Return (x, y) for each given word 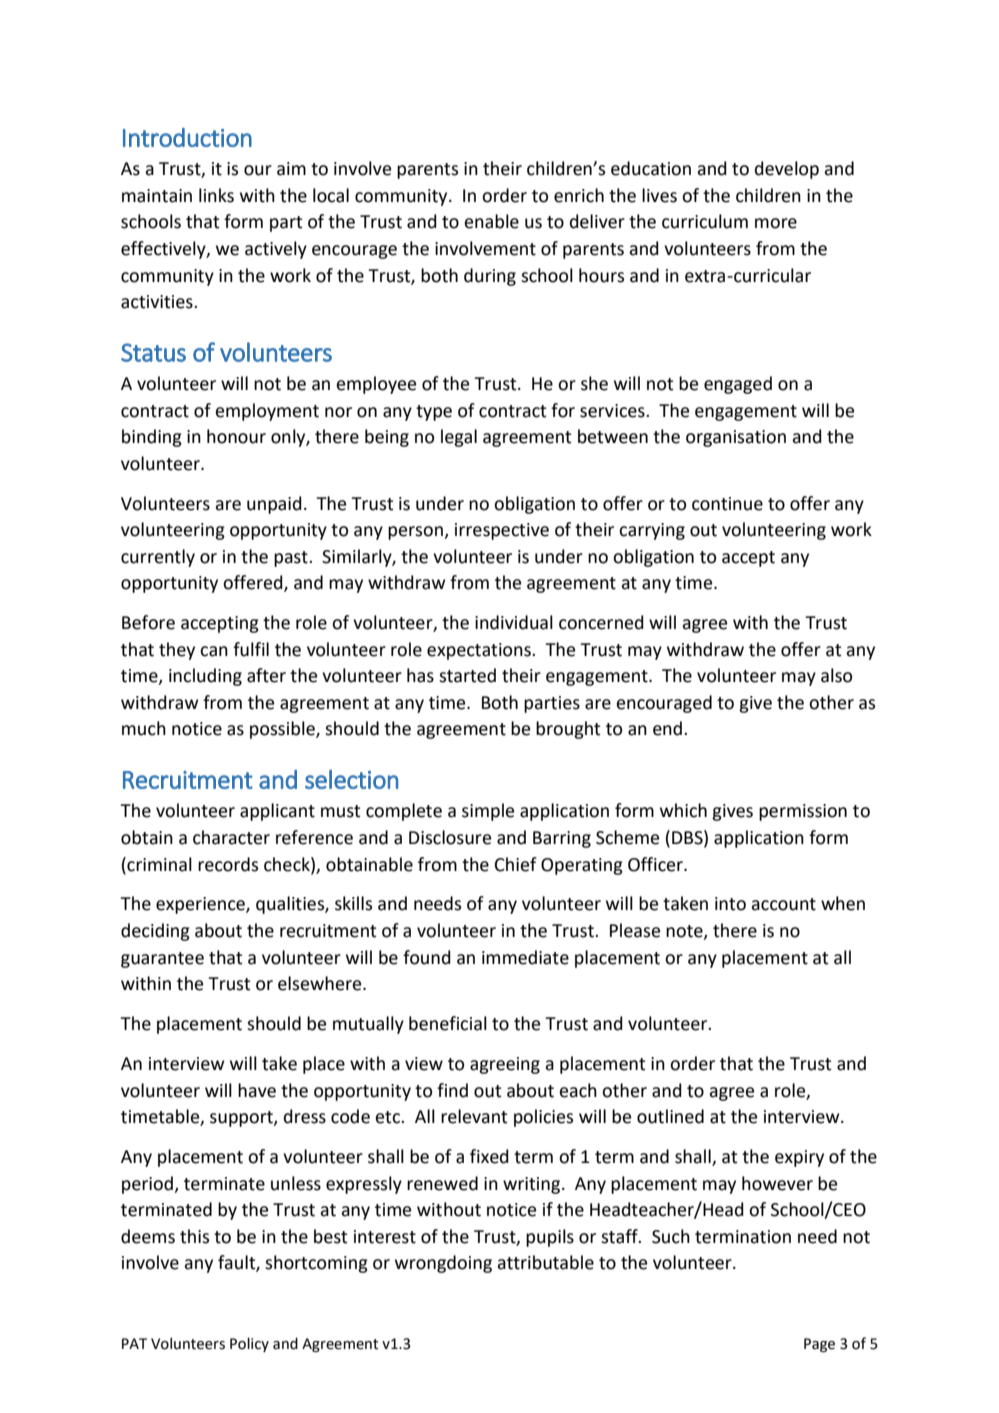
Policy (249, 1344)
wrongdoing (443, 1264)
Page (819, 1345)
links (216, 195)
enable (492, 221)
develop (787, 170)
